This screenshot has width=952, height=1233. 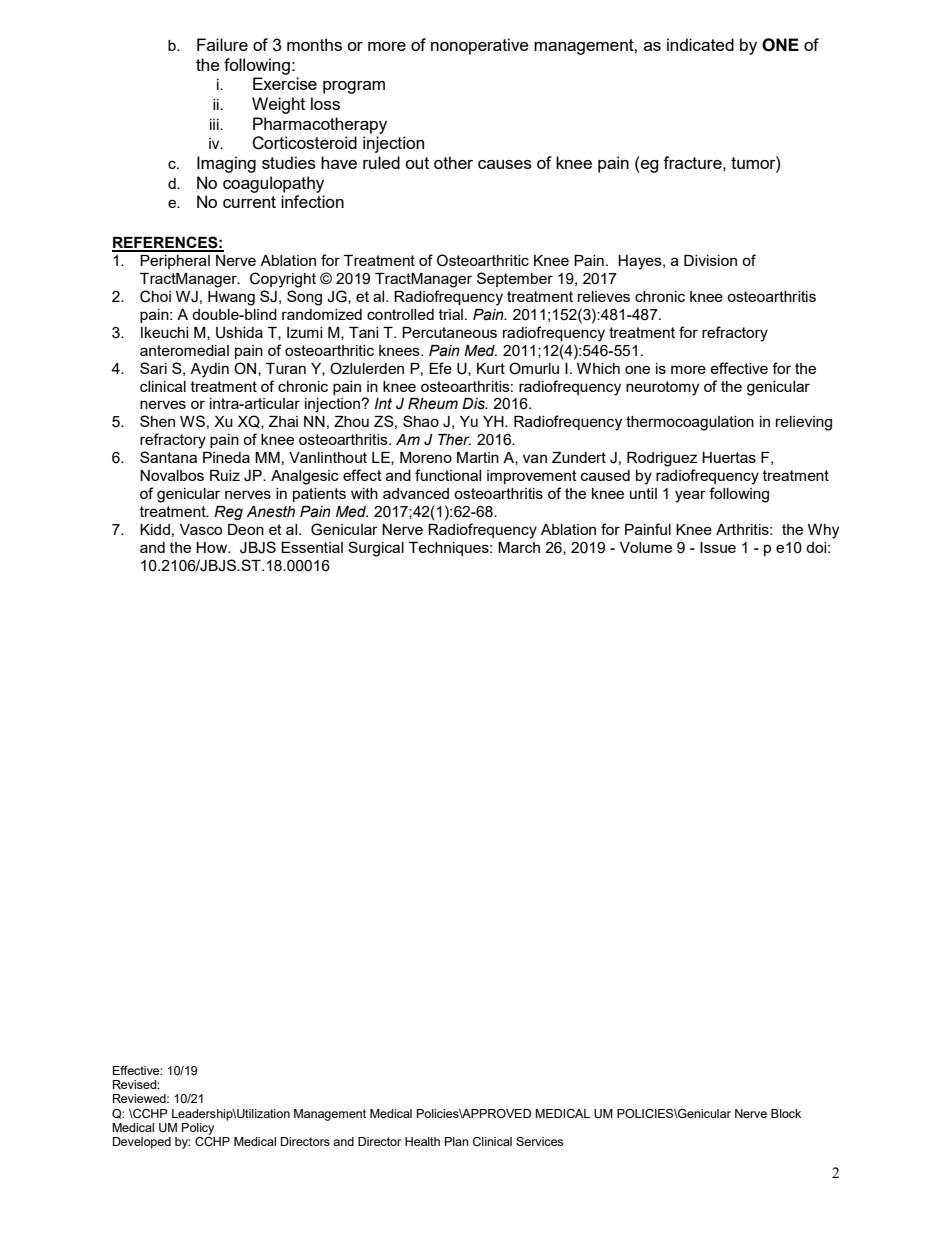 I want to click on Failure, so click(x=222, y=44).
